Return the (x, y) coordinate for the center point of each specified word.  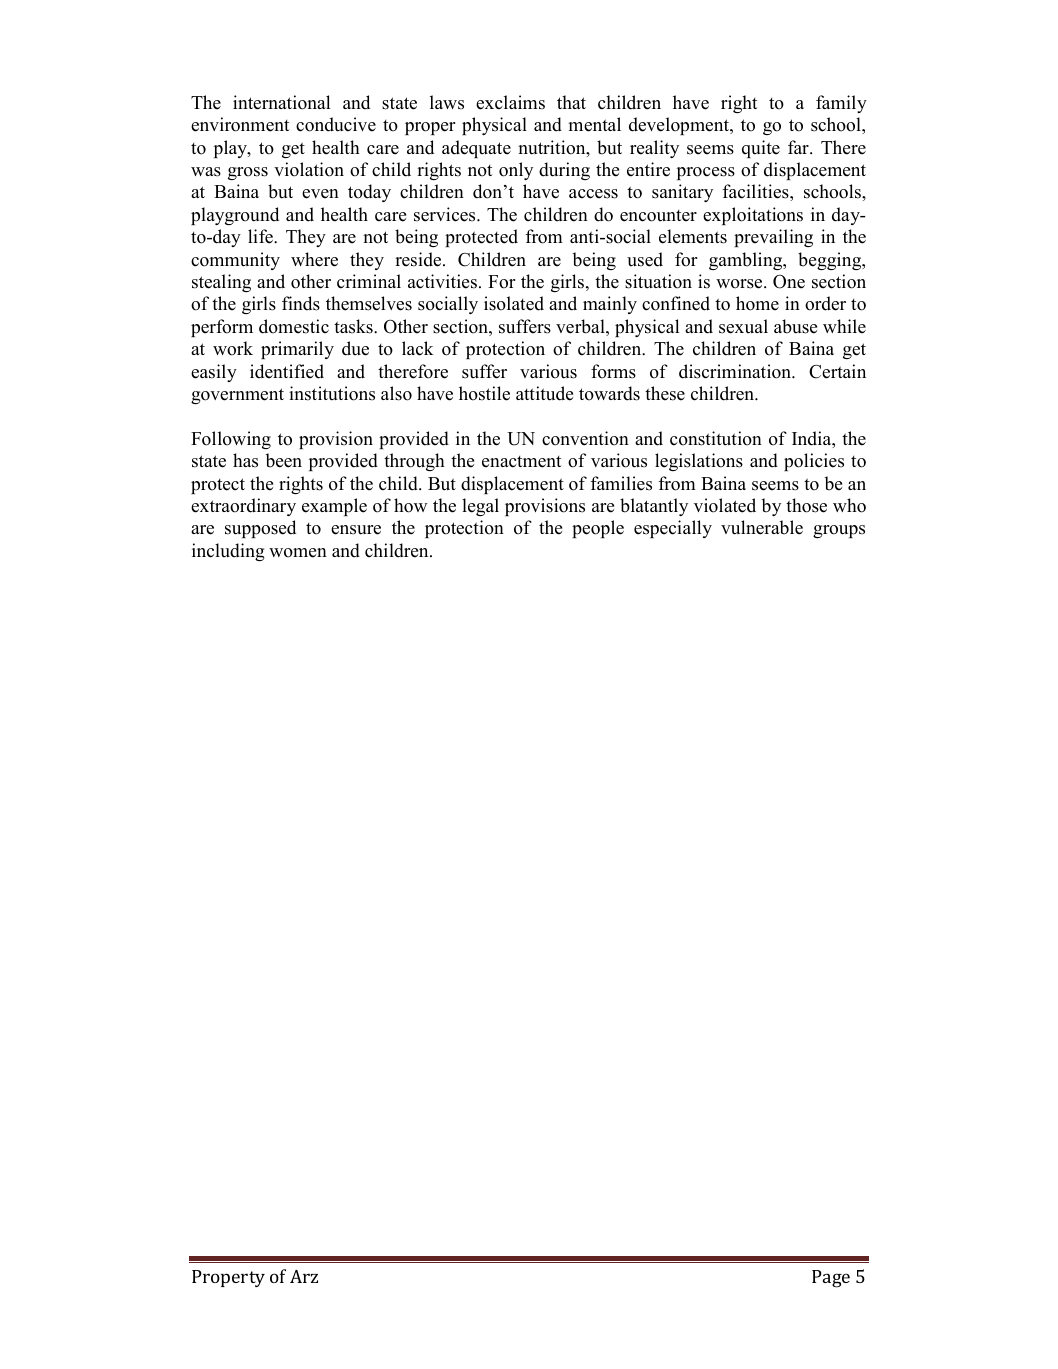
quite (761, 149)
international (281, 102)
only (516, 171)
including (228, 552)
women (298, 553)
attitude (544, 393)
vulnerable (762, 527)
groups (839, 531)
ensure (356, 530)
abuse (795, 326)
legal (480, 507)
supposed (260, 529)
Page (831, 1279)
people (598, 529)
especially (673, 529)
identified (287, 371)
